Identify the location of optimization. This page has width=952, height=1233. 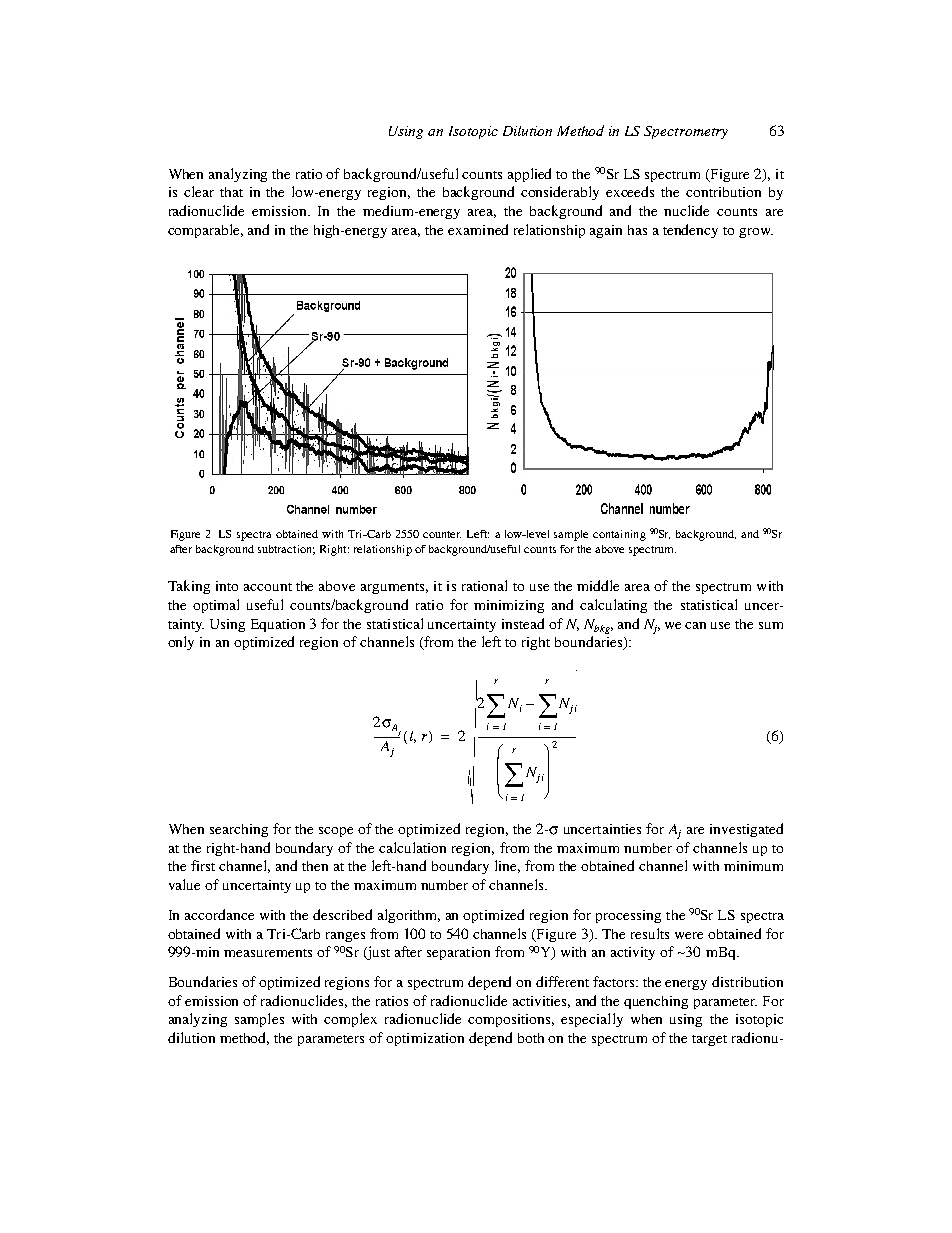
(425, 1039).
